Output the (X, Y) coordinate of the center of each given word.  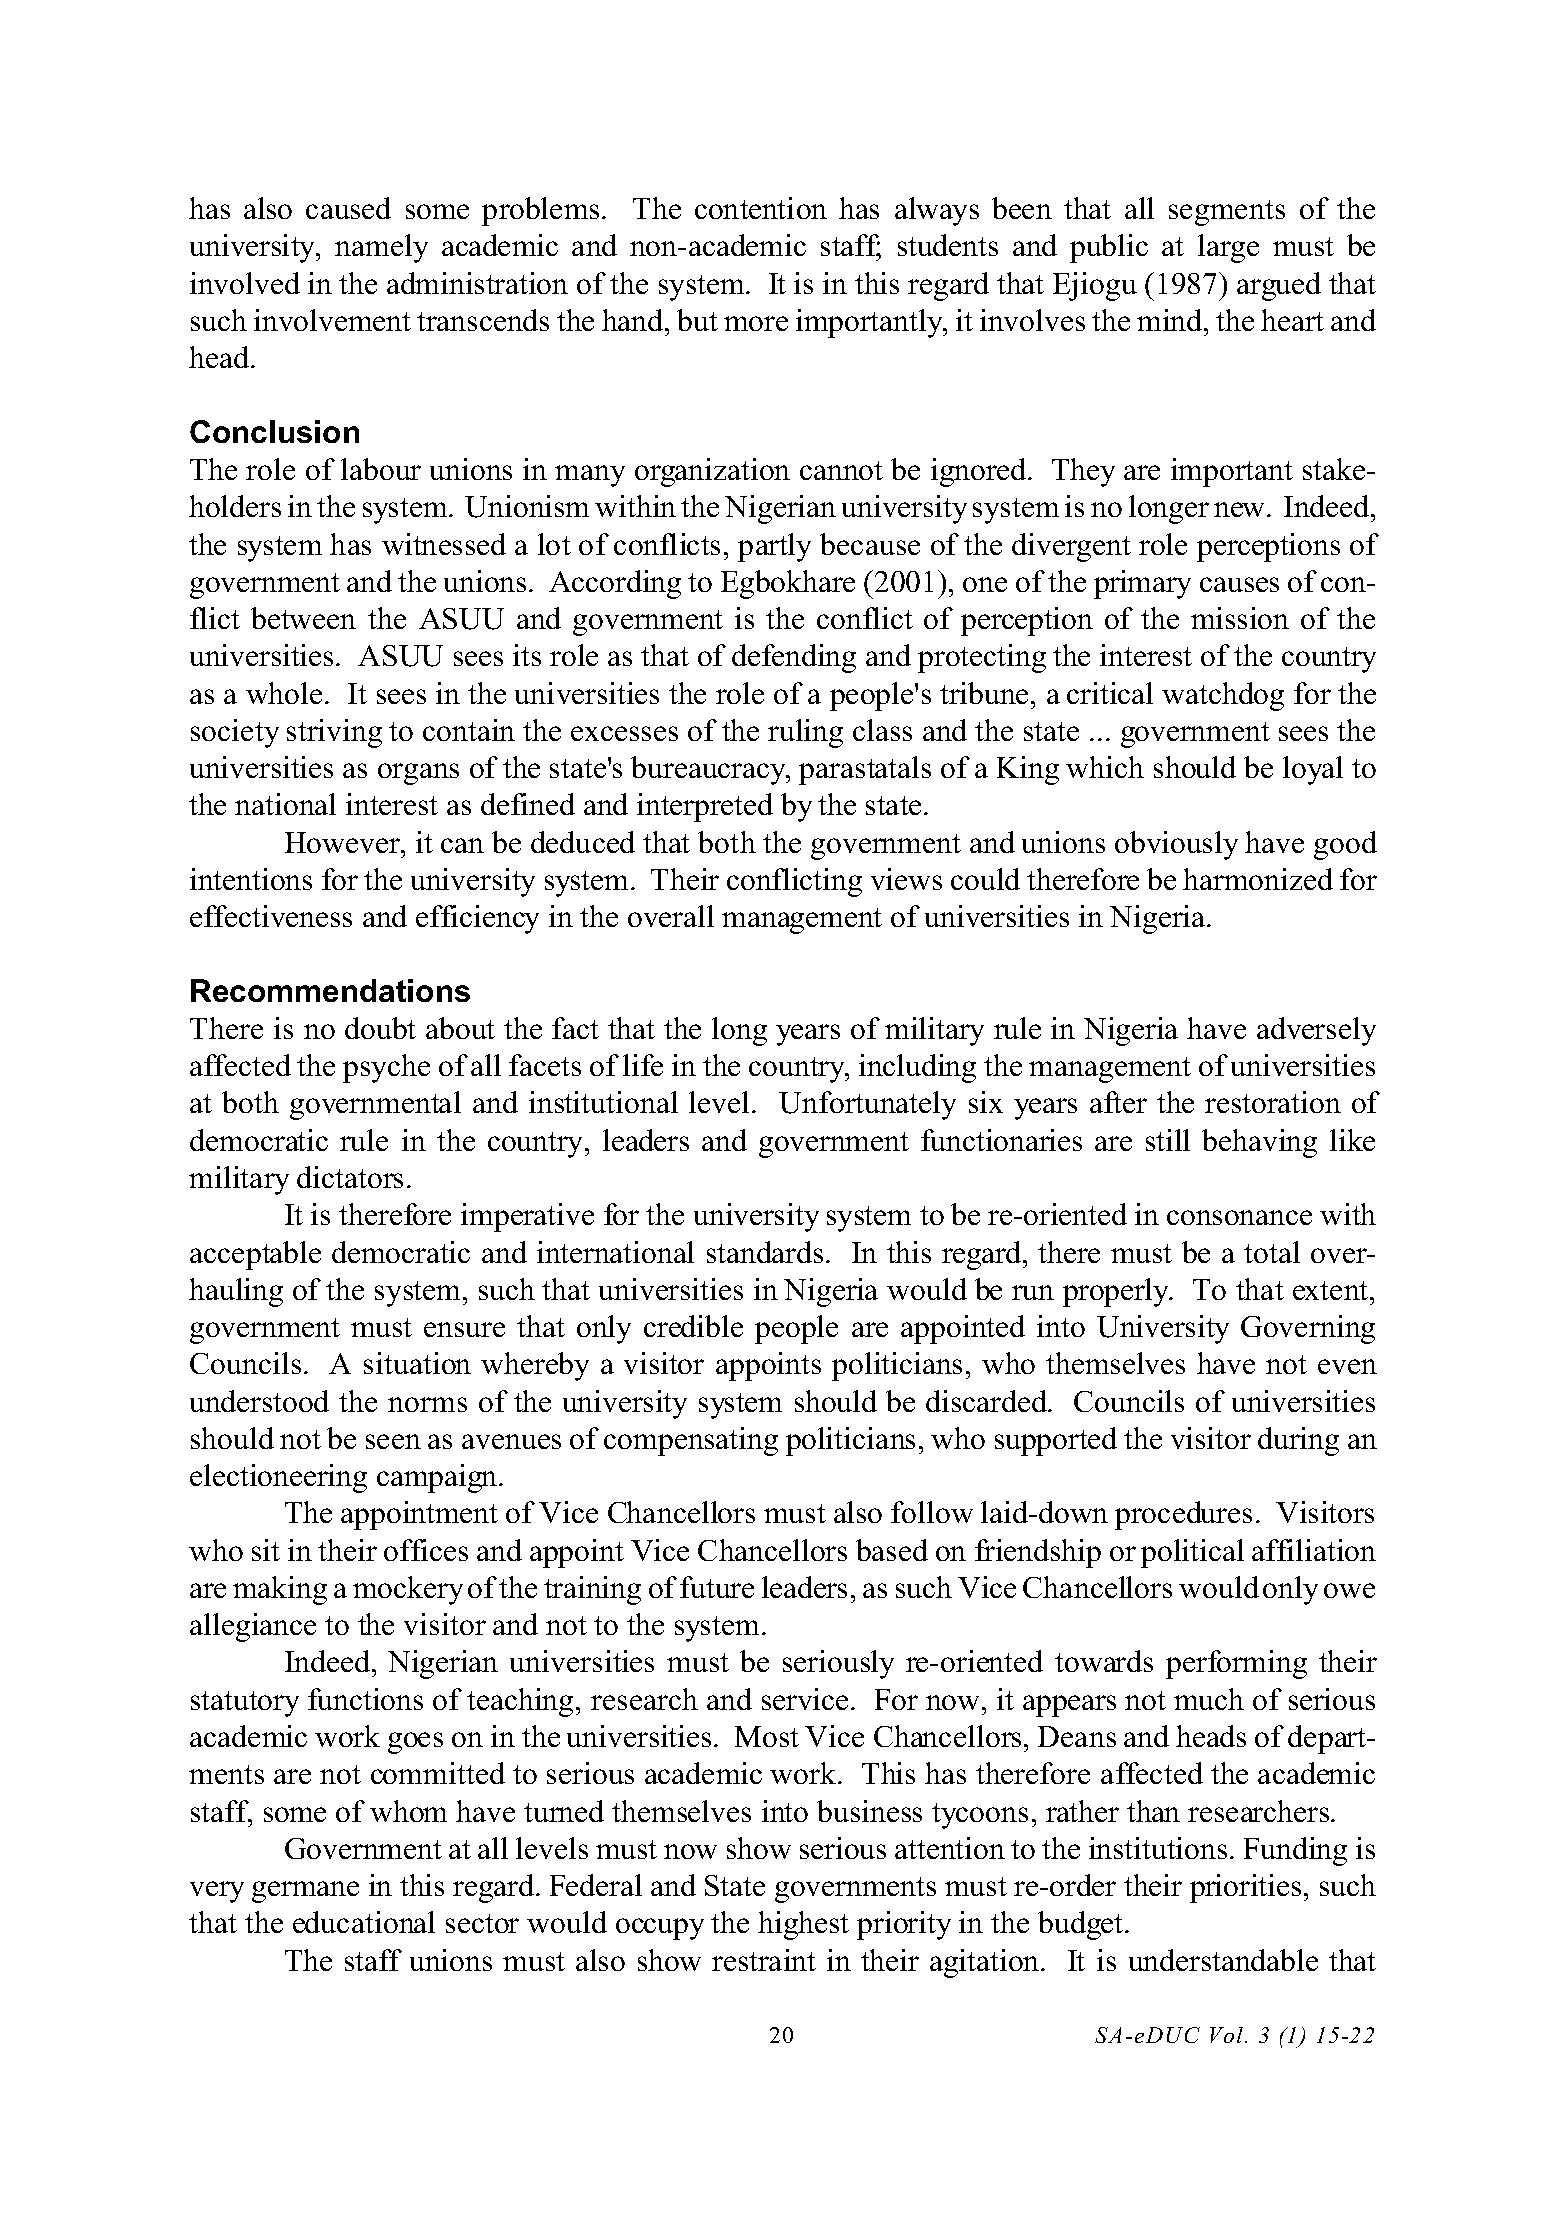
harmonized (1258, 879)
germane (305, 1892)
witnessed (444, 544)
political (1192, 1553)
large (1228, 248)
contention (761, 208)
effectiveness (271, 916)
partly (774, 547)
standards (765, 1252)
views (906, 879)
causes (1239, 584)
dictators (350, 1177)
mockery (408, 1590)
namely (381, 248)
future (717, 1587)
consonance (1239, 1217)
